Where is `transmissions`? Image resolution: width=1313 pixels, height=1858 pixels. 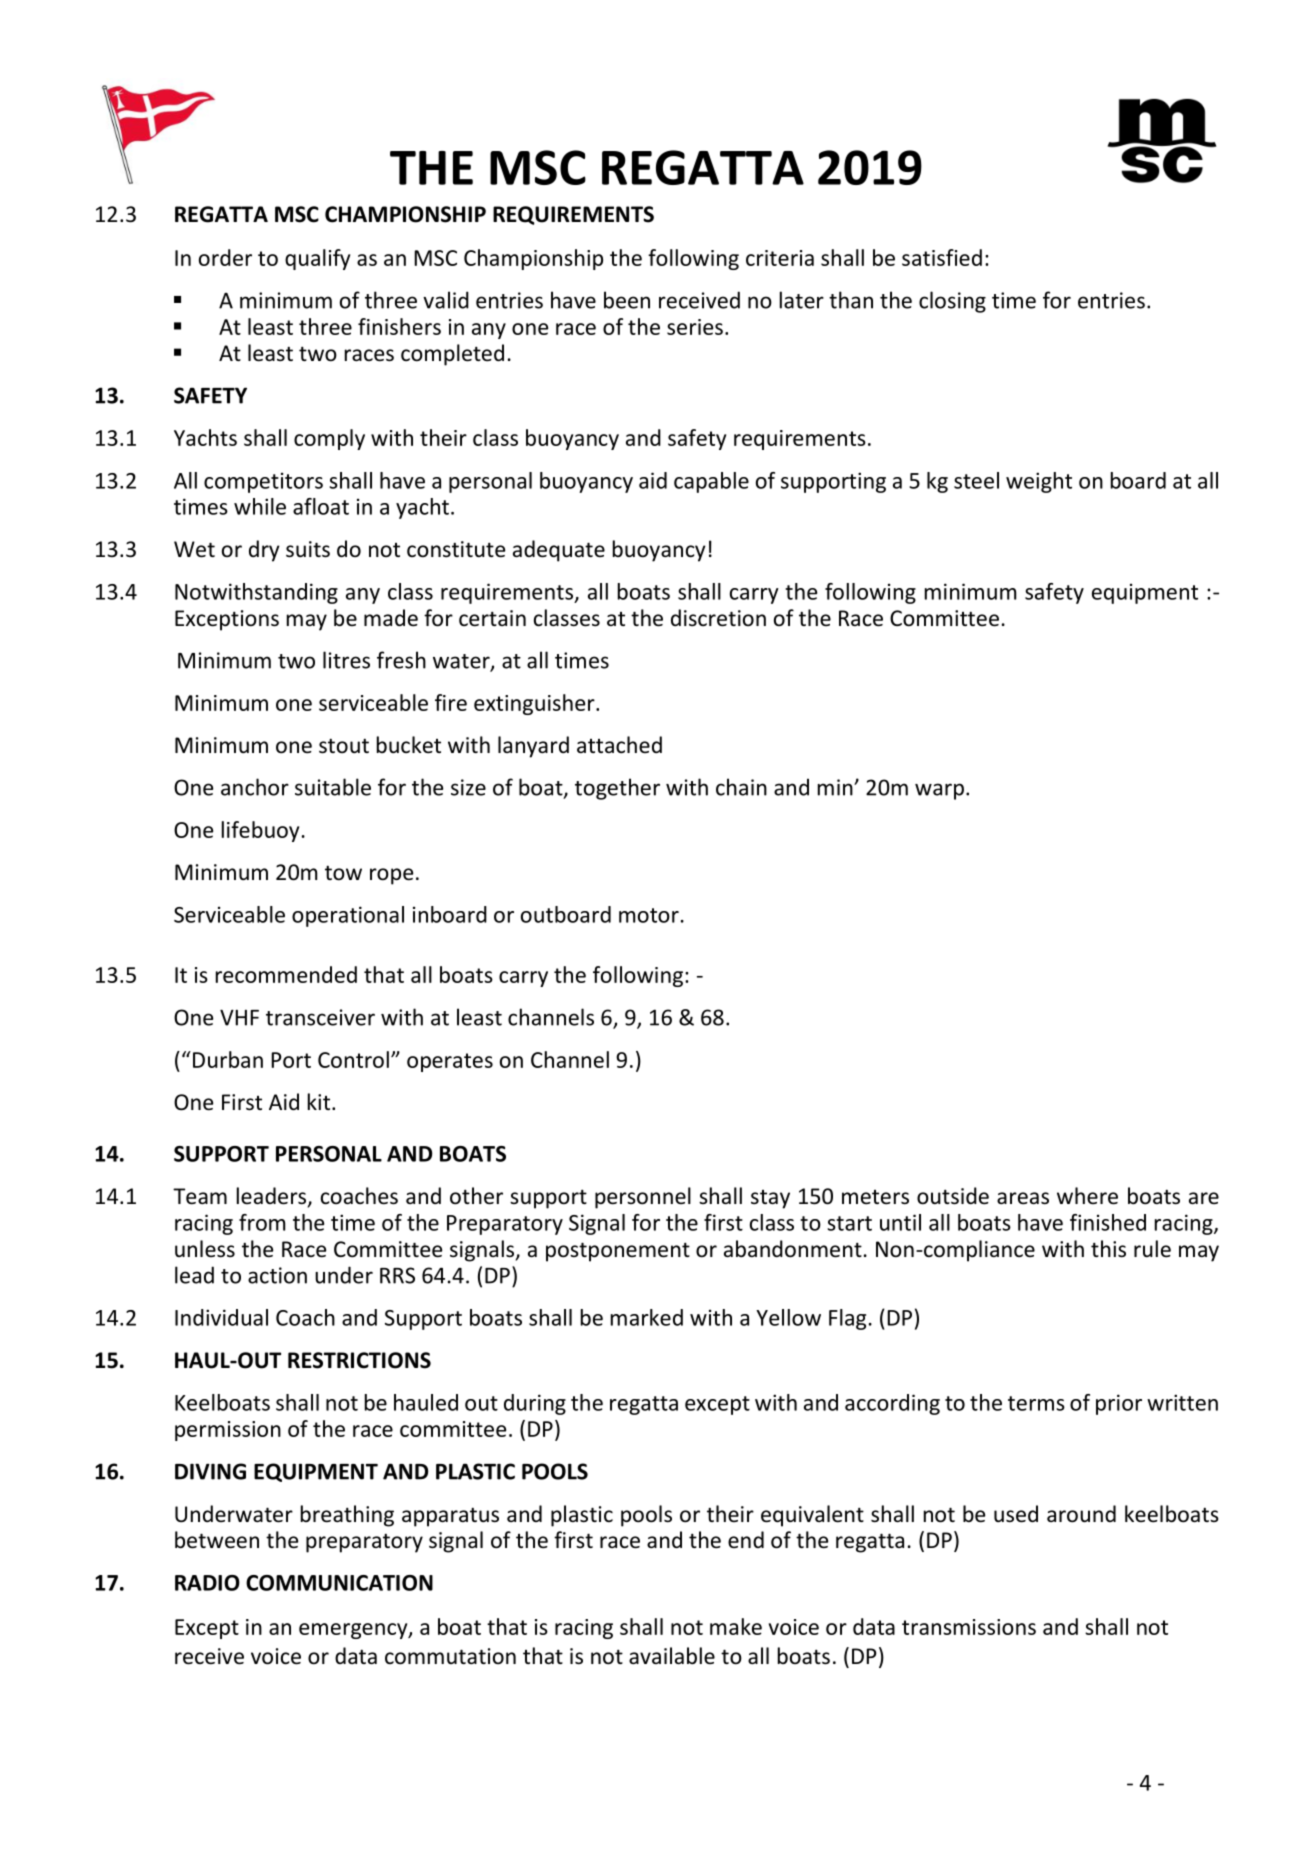
transmissions is located at coordinates (969, 1627).
